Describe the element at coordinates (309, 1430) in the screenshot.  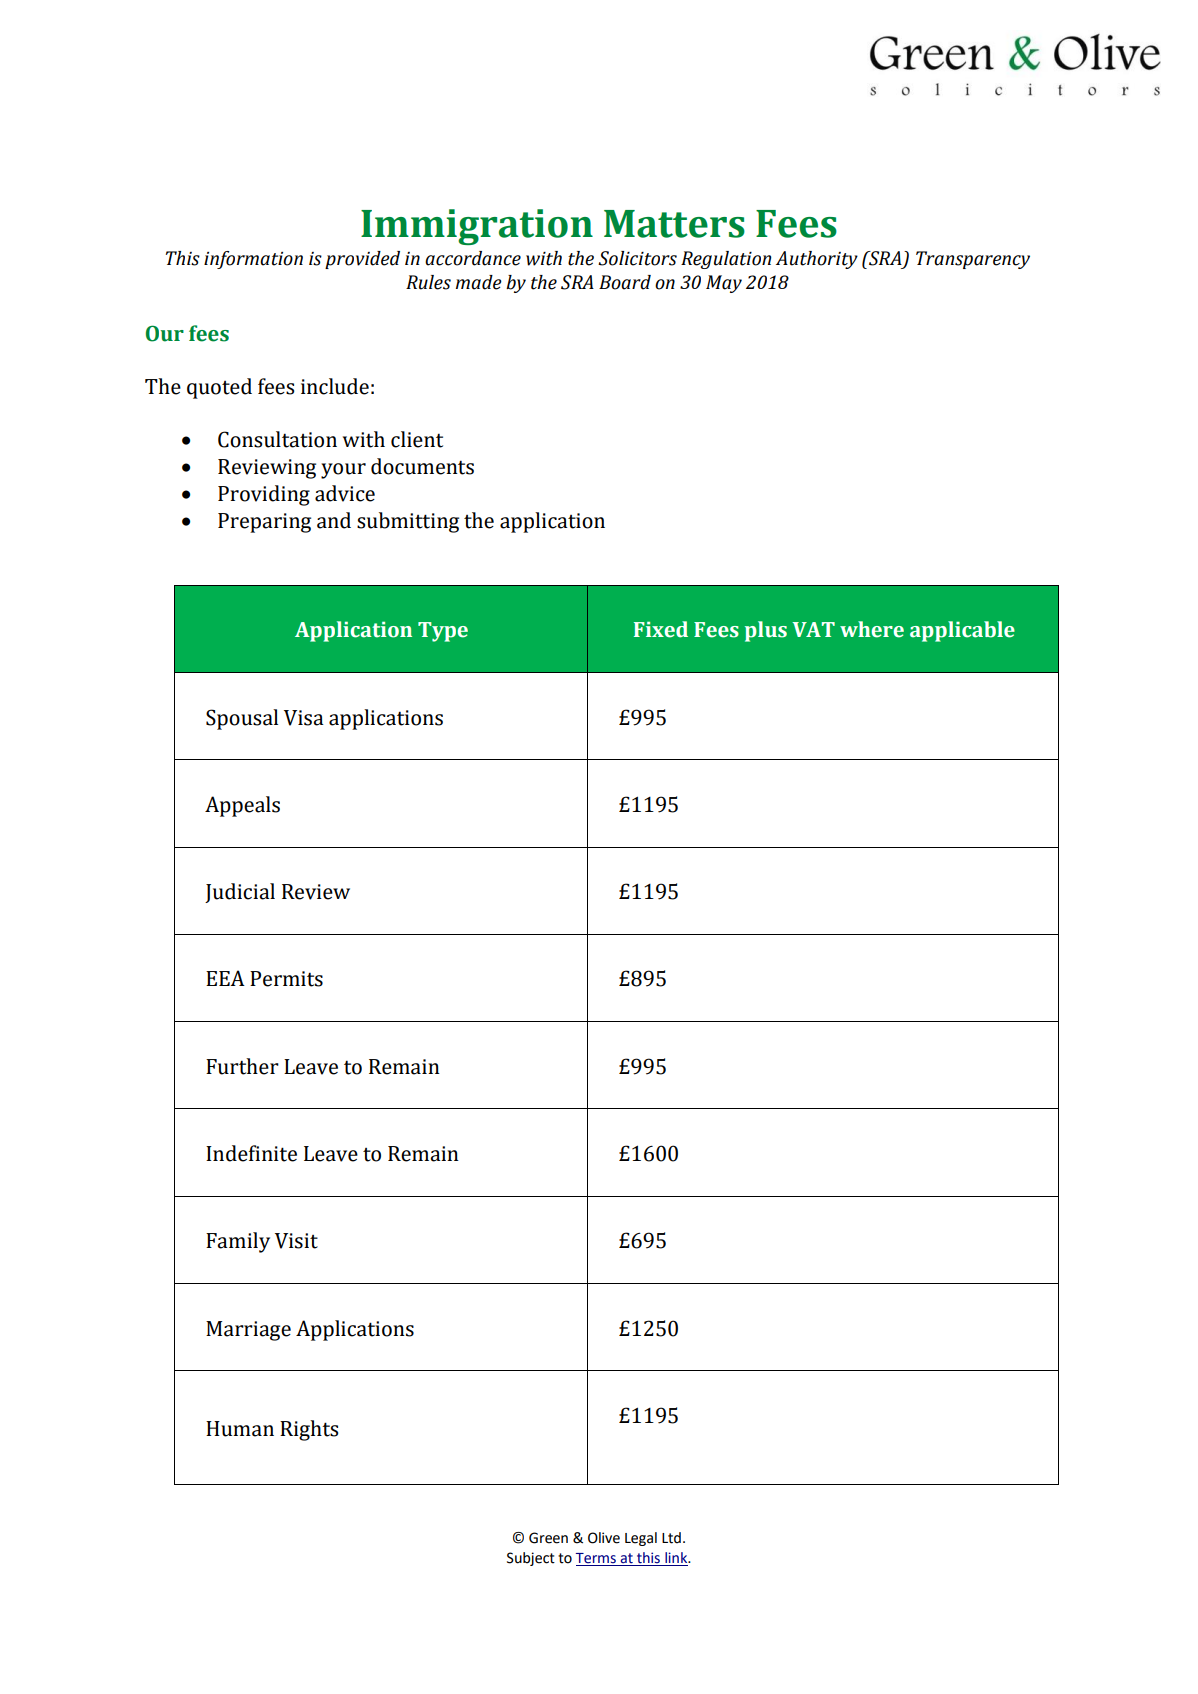
I see `Rights` at that location.
